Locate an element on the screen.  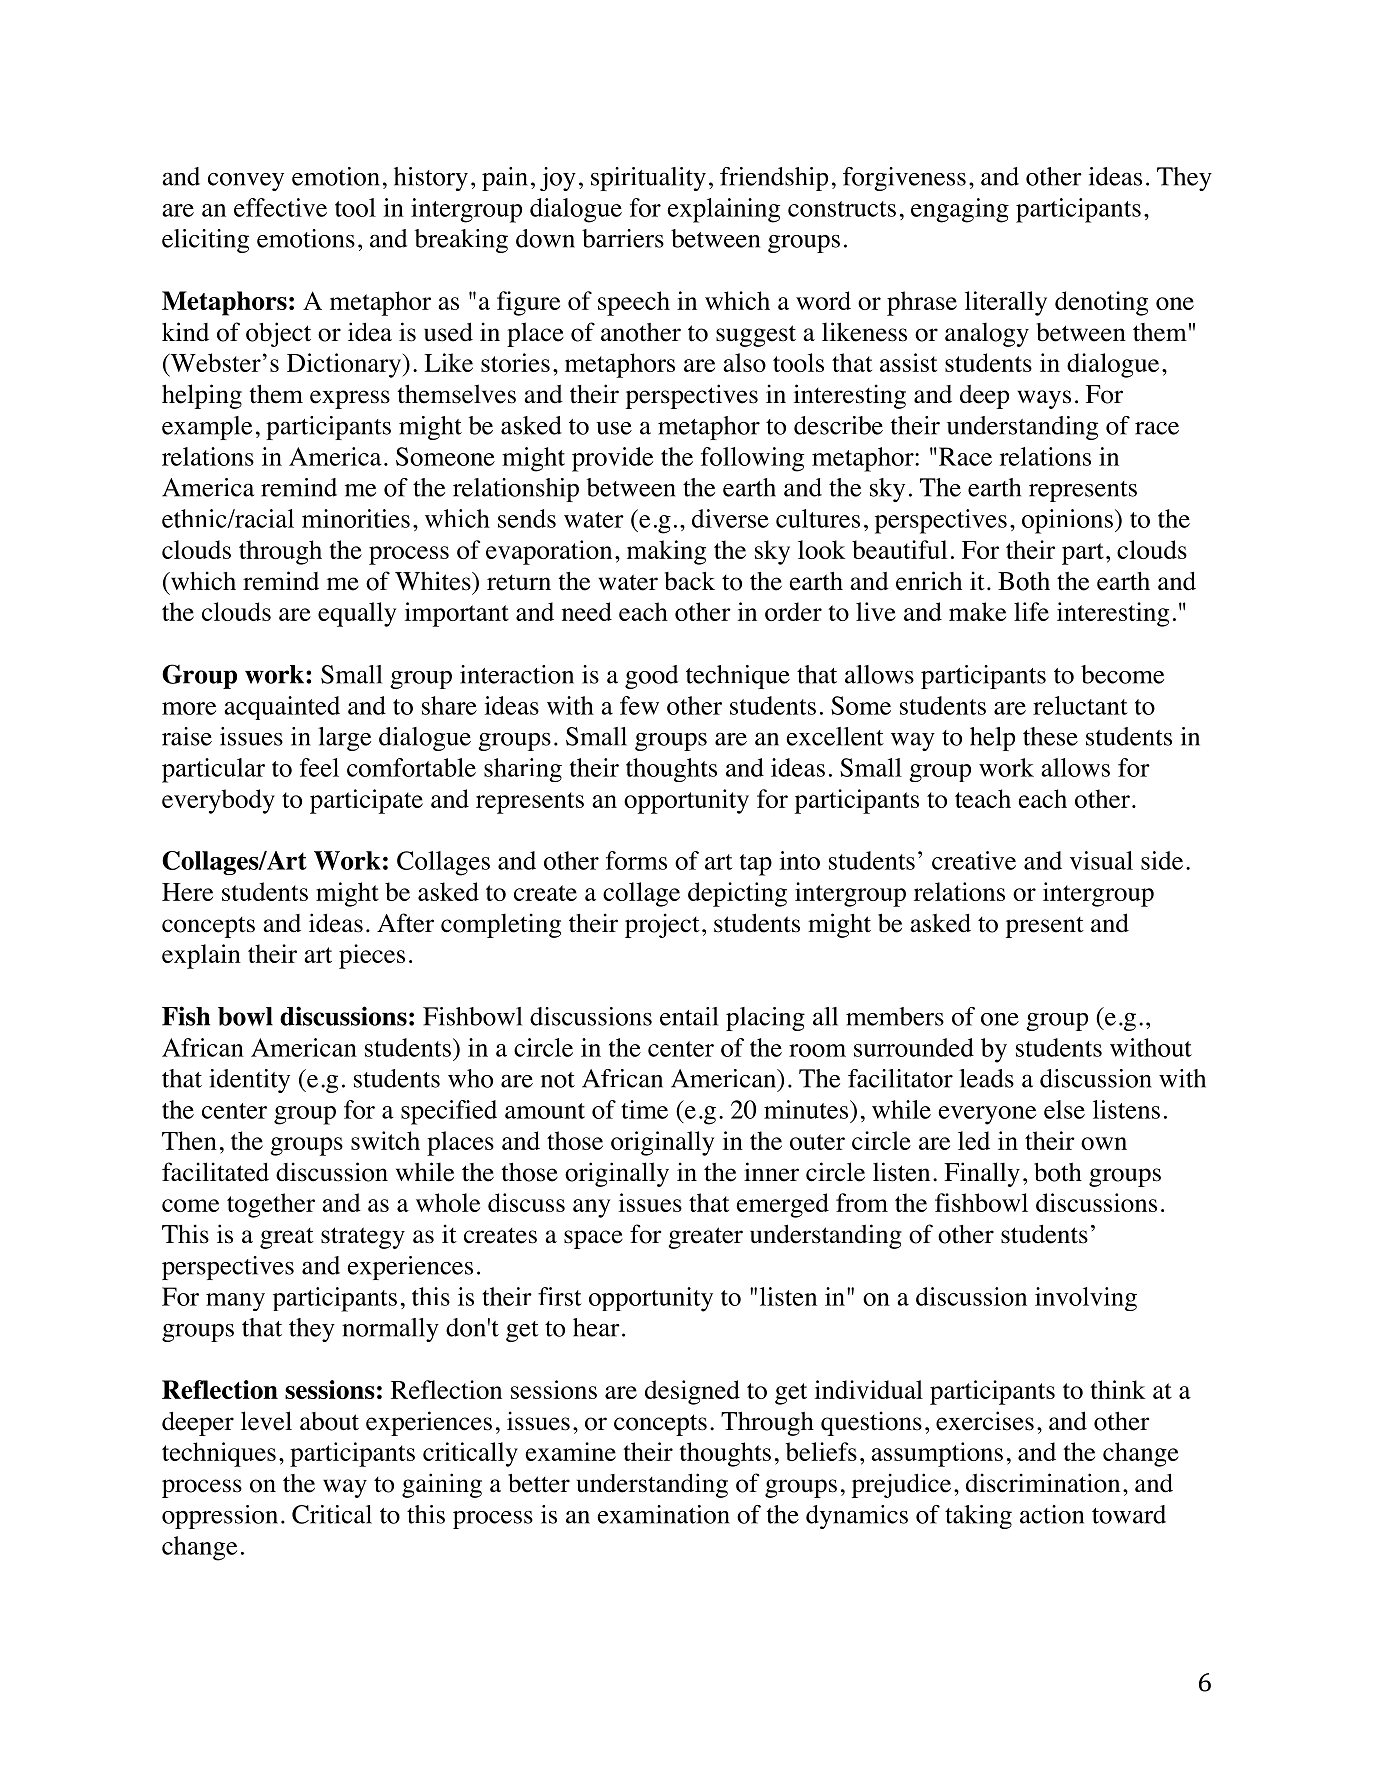
leads is located at coordinates (986, 1078).
